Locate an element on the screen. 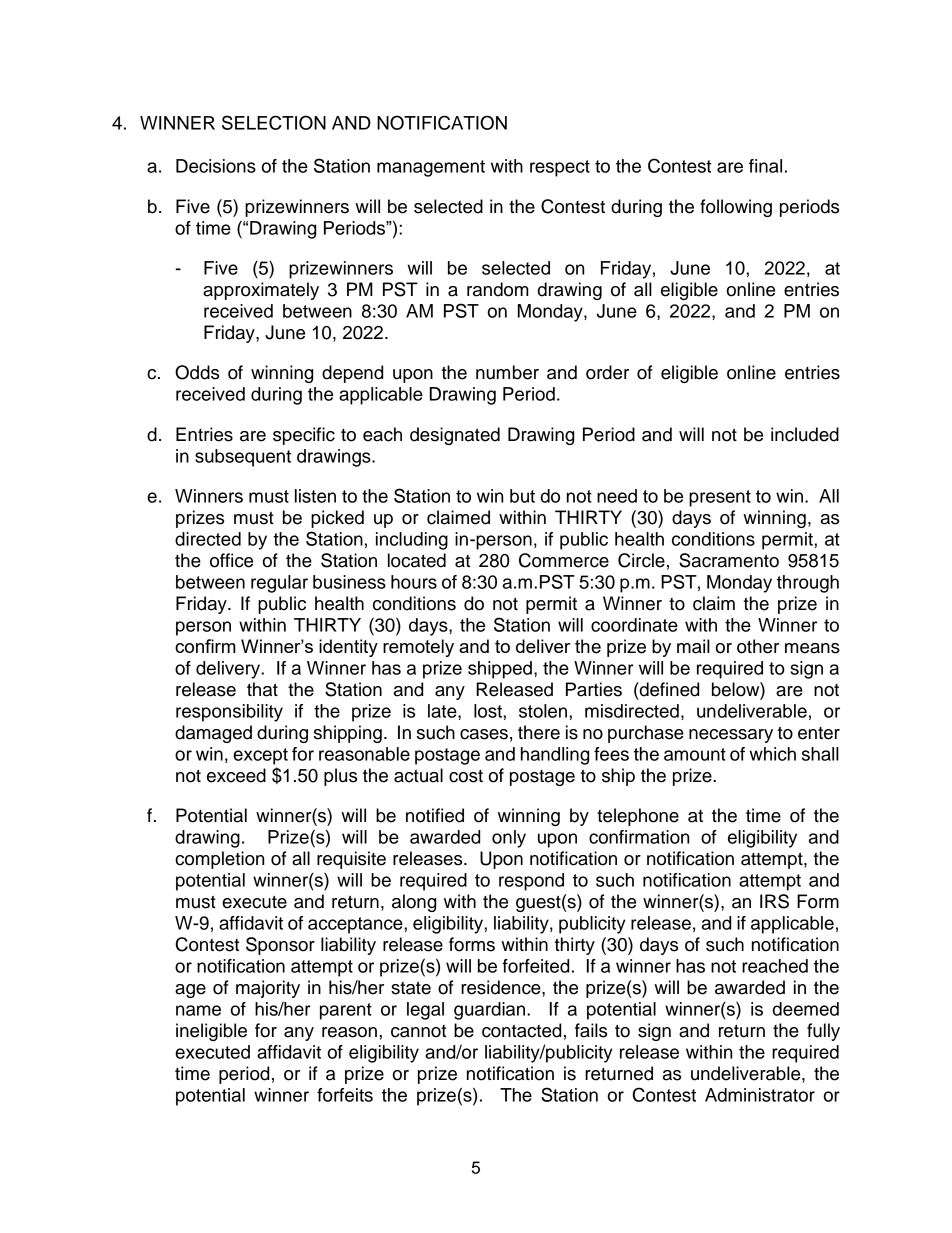 The height and width of the screenshot is (1233, 952). Commerce is located at coordinates (564, 560).
